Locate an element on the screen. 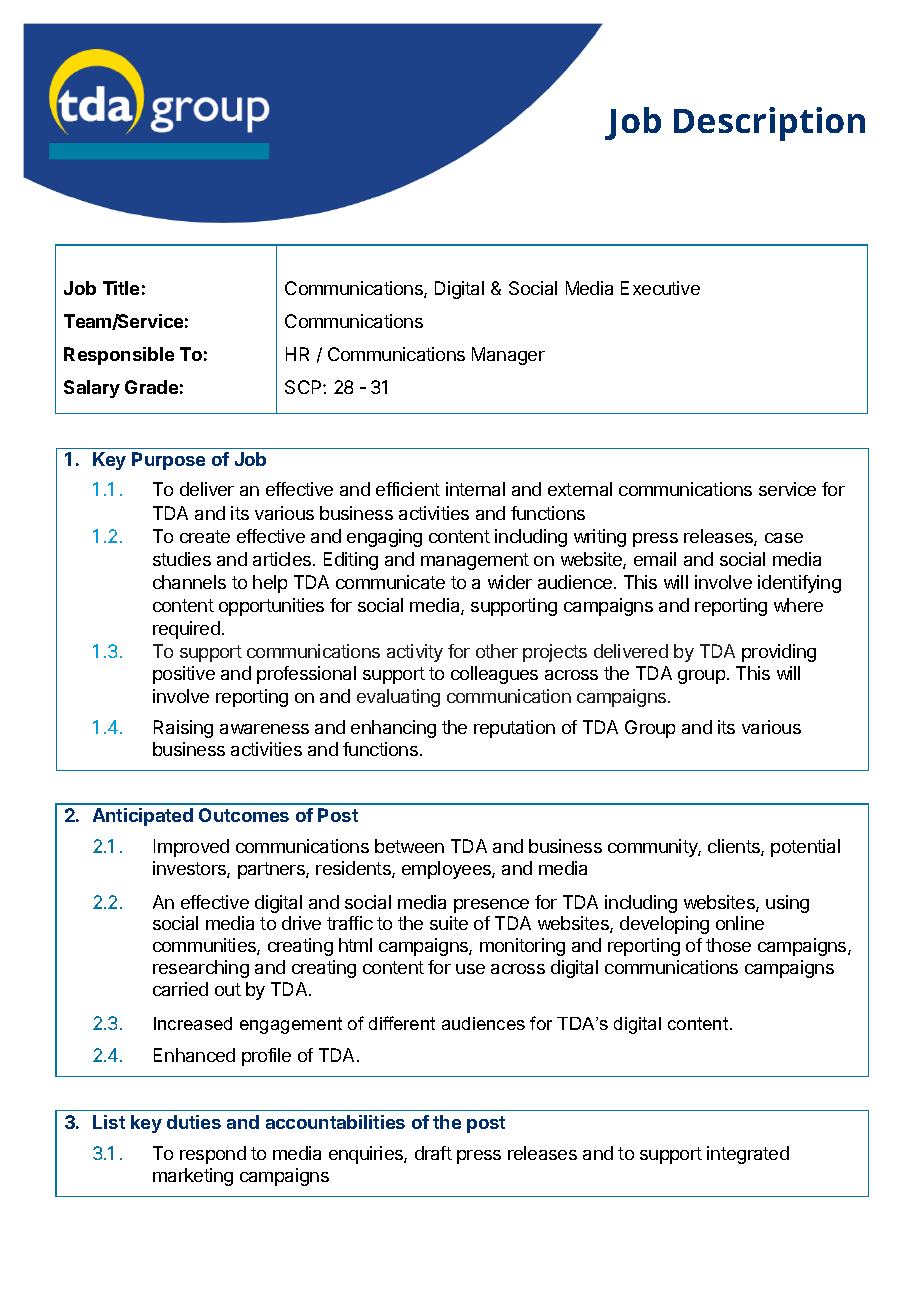 This screenshot has height=1308, width=924. case is located at coordinates (784, 538).
